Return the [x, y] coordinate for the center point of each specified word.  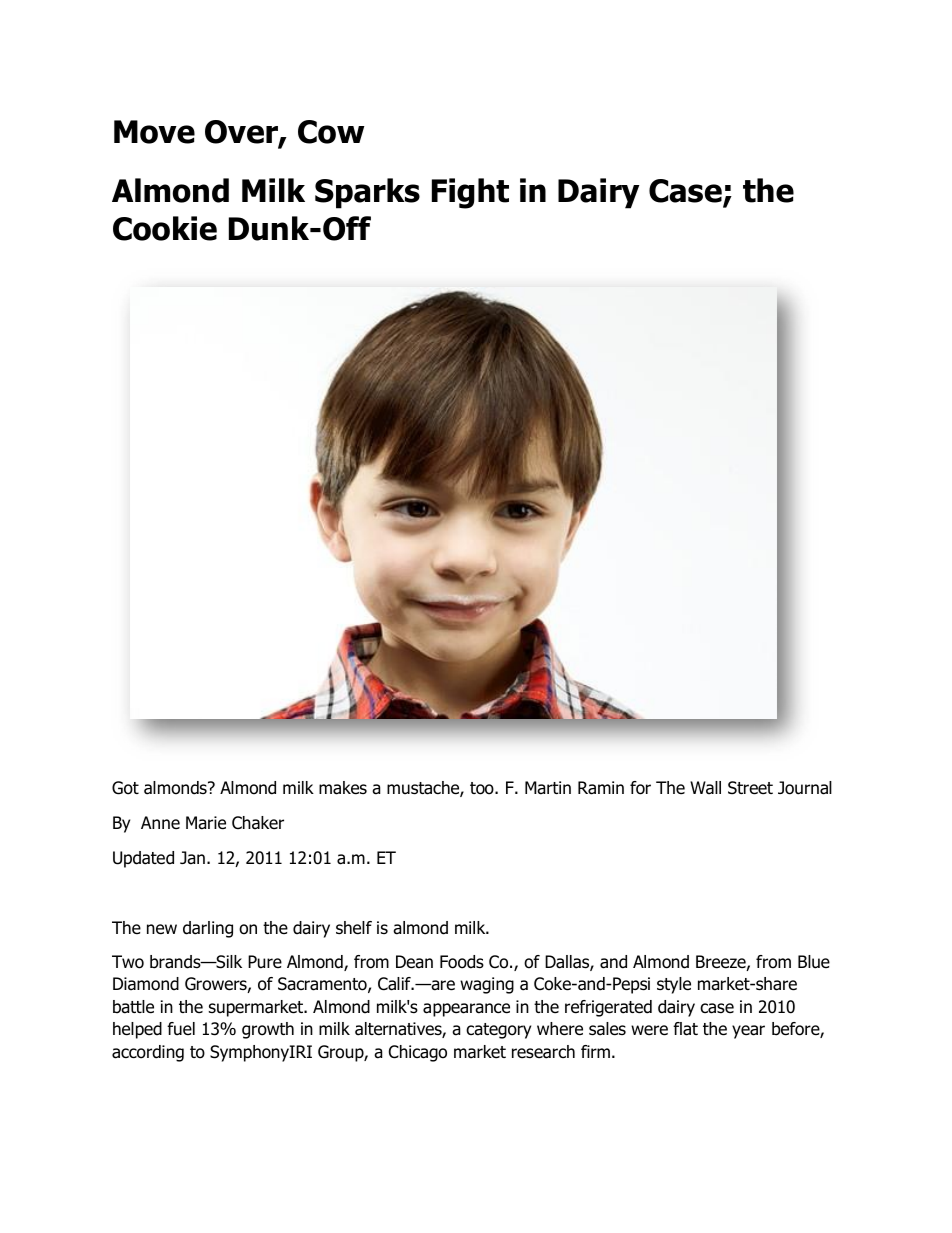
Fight [470, 193]
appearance [466, 1010]
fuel [181, 1029]
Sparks [367, 193]
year [748, 1032]
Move [154, 132]
